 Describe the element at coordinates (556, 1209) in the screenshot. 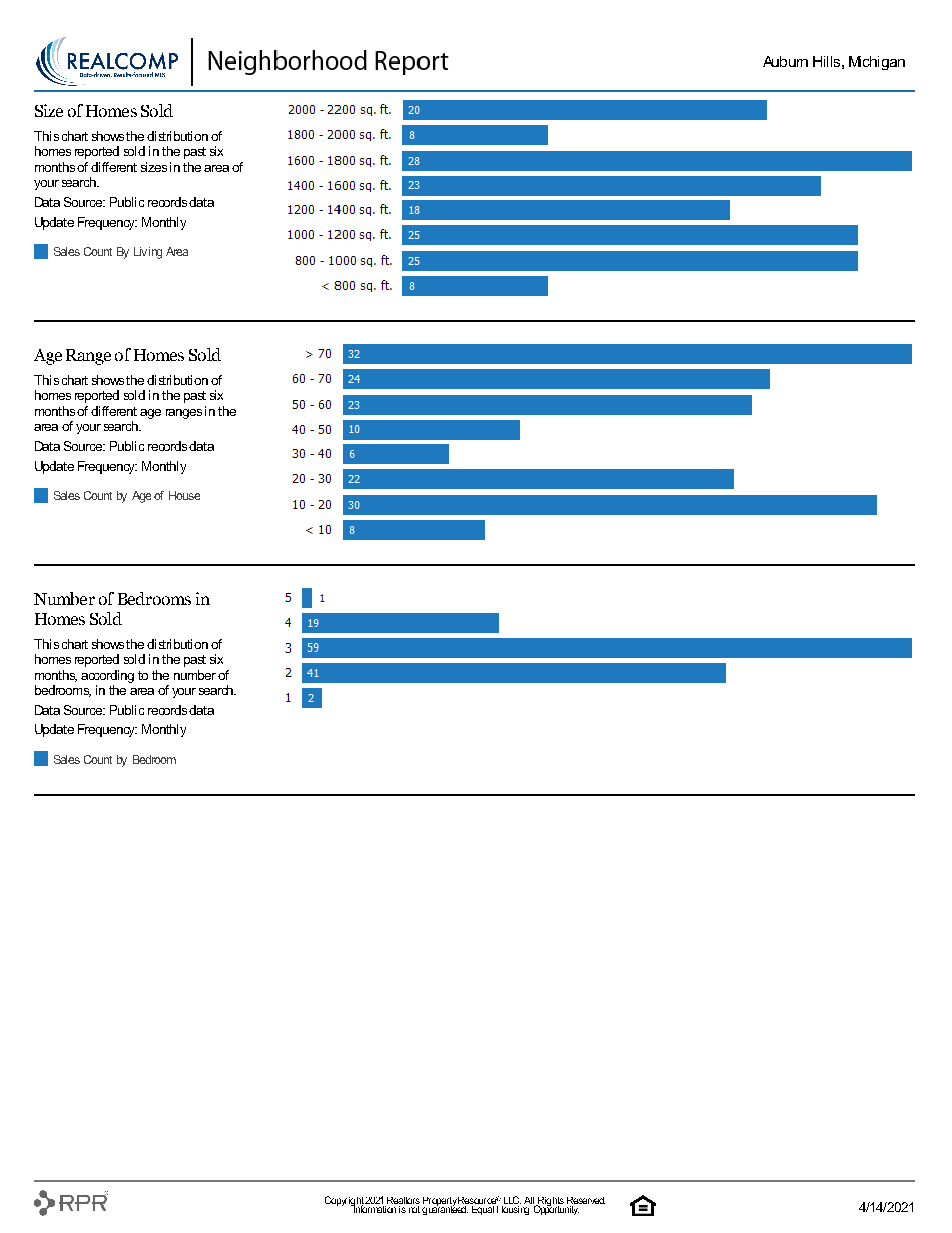

I see `Opportunity` at that location.
